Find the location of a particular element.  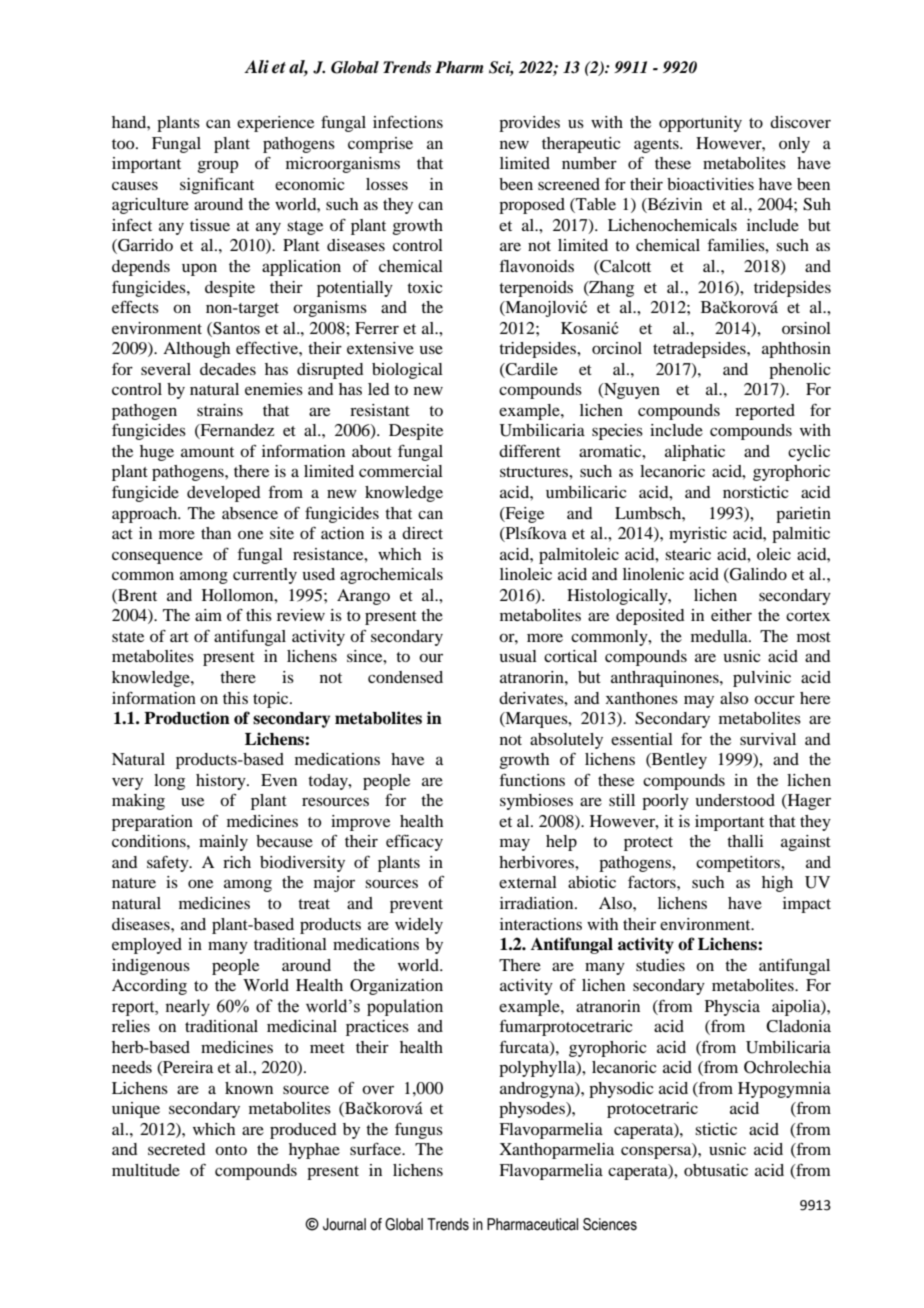

group is located at coordinates (217, 166).
